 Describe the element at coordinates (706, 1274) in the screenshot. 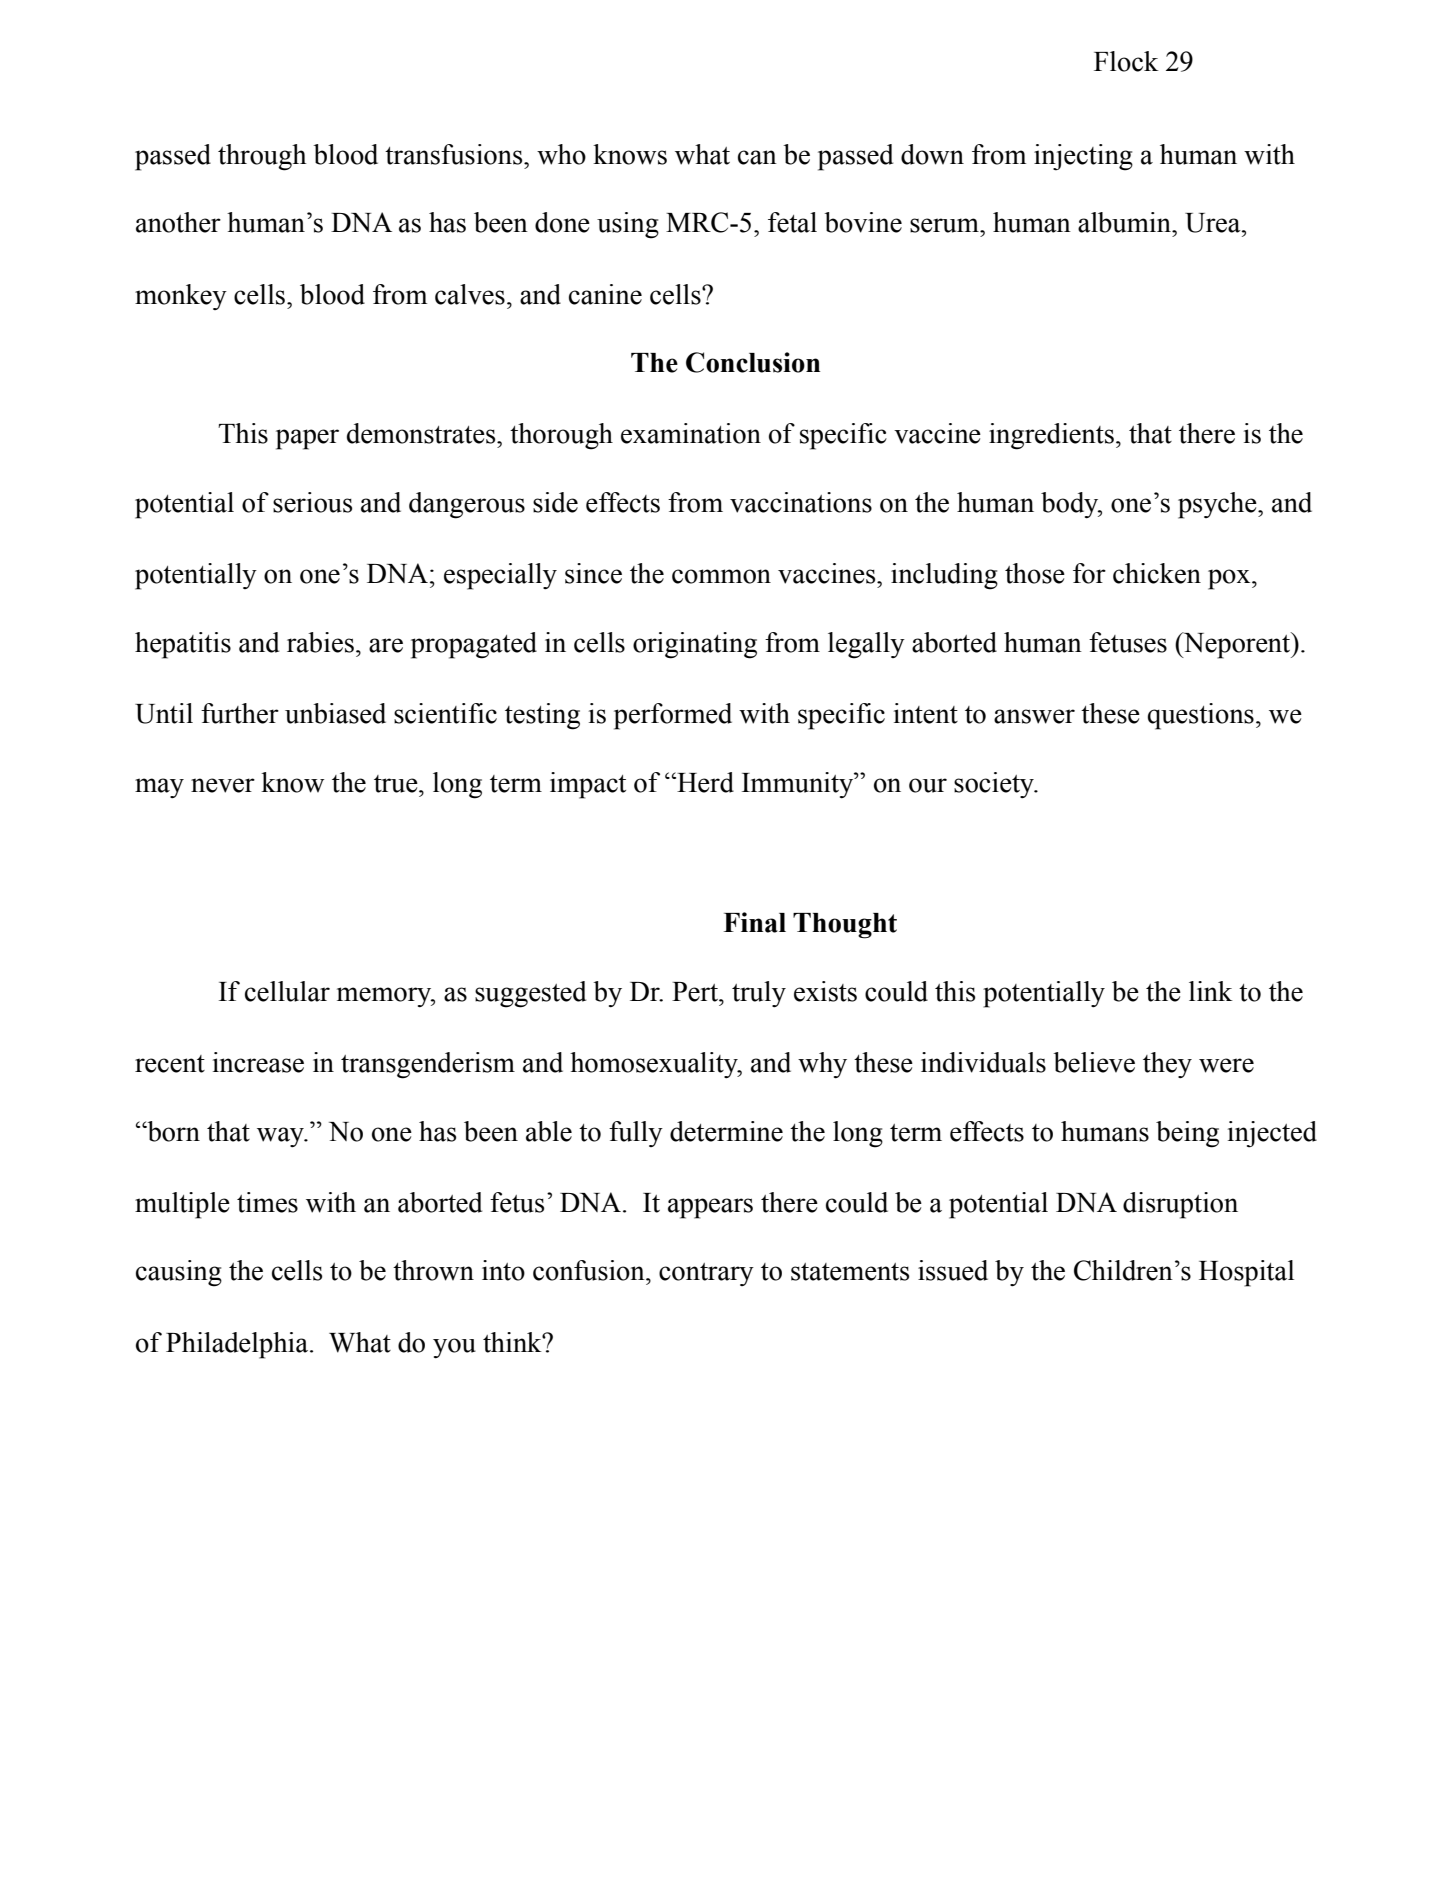

I see `contrary` at that location.
